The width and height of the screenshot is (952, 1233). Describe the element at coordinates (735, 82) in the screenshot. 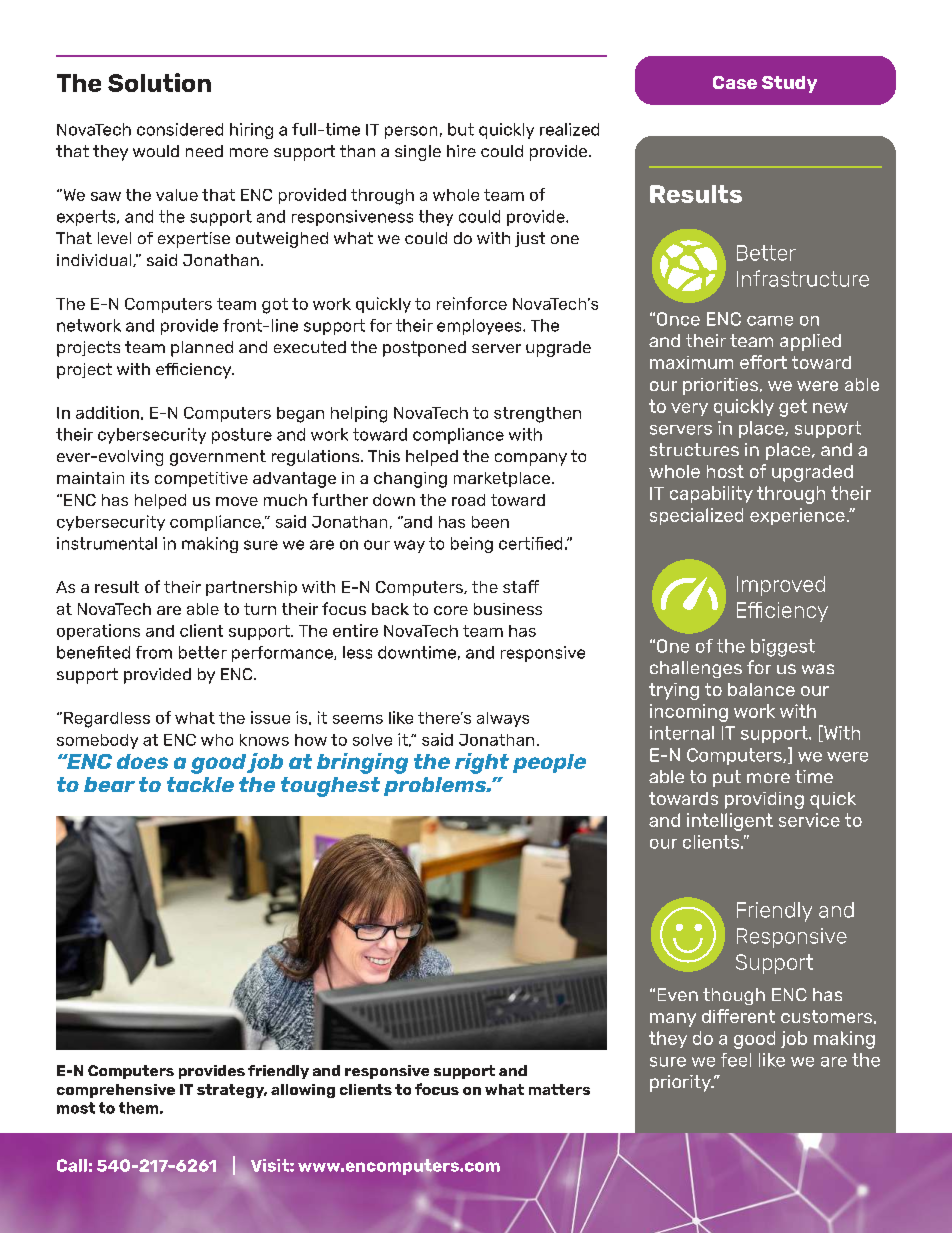

I see `Case` at that location.
